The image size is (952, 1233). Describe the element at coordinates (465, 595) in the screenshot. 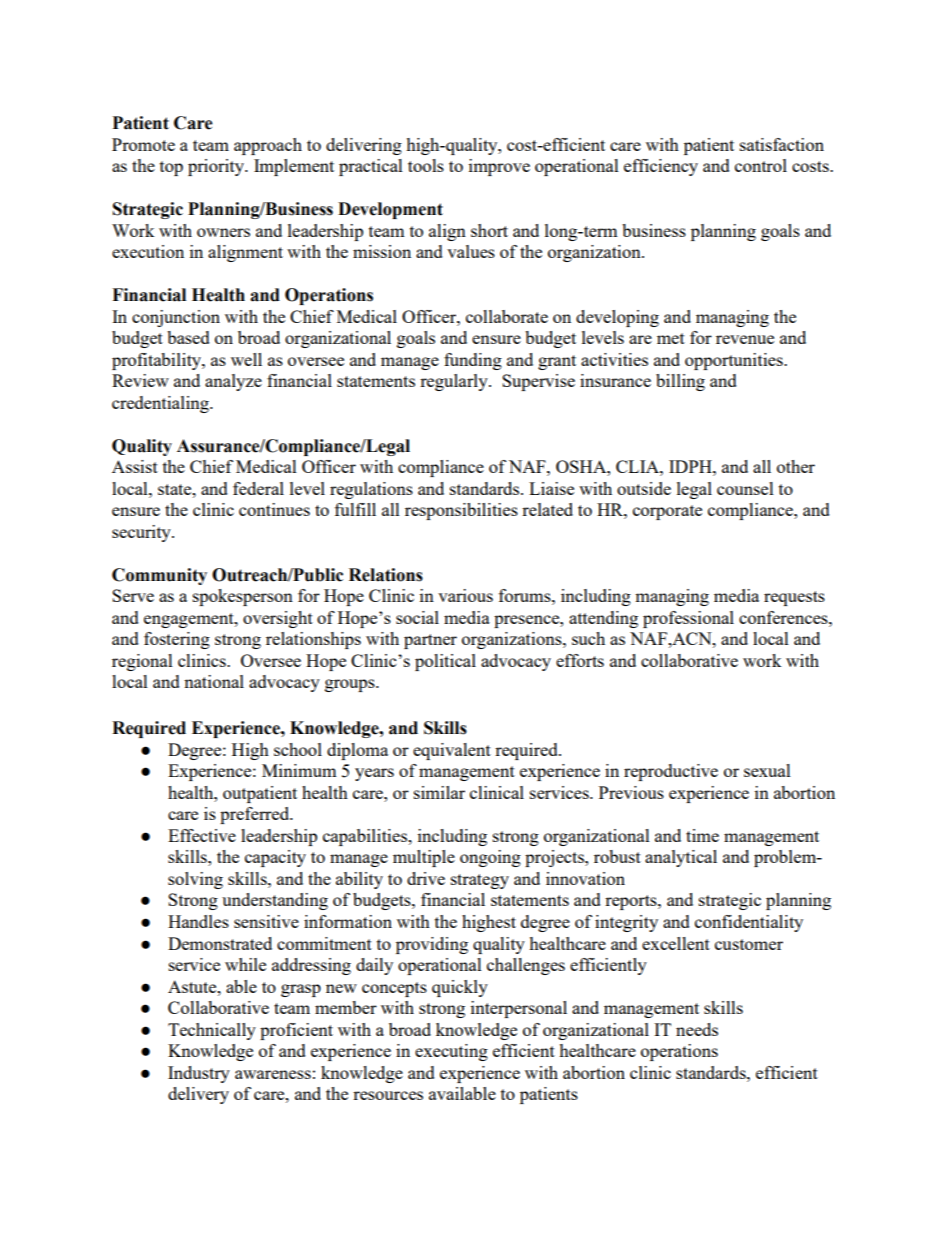

I see `various` at that location.
